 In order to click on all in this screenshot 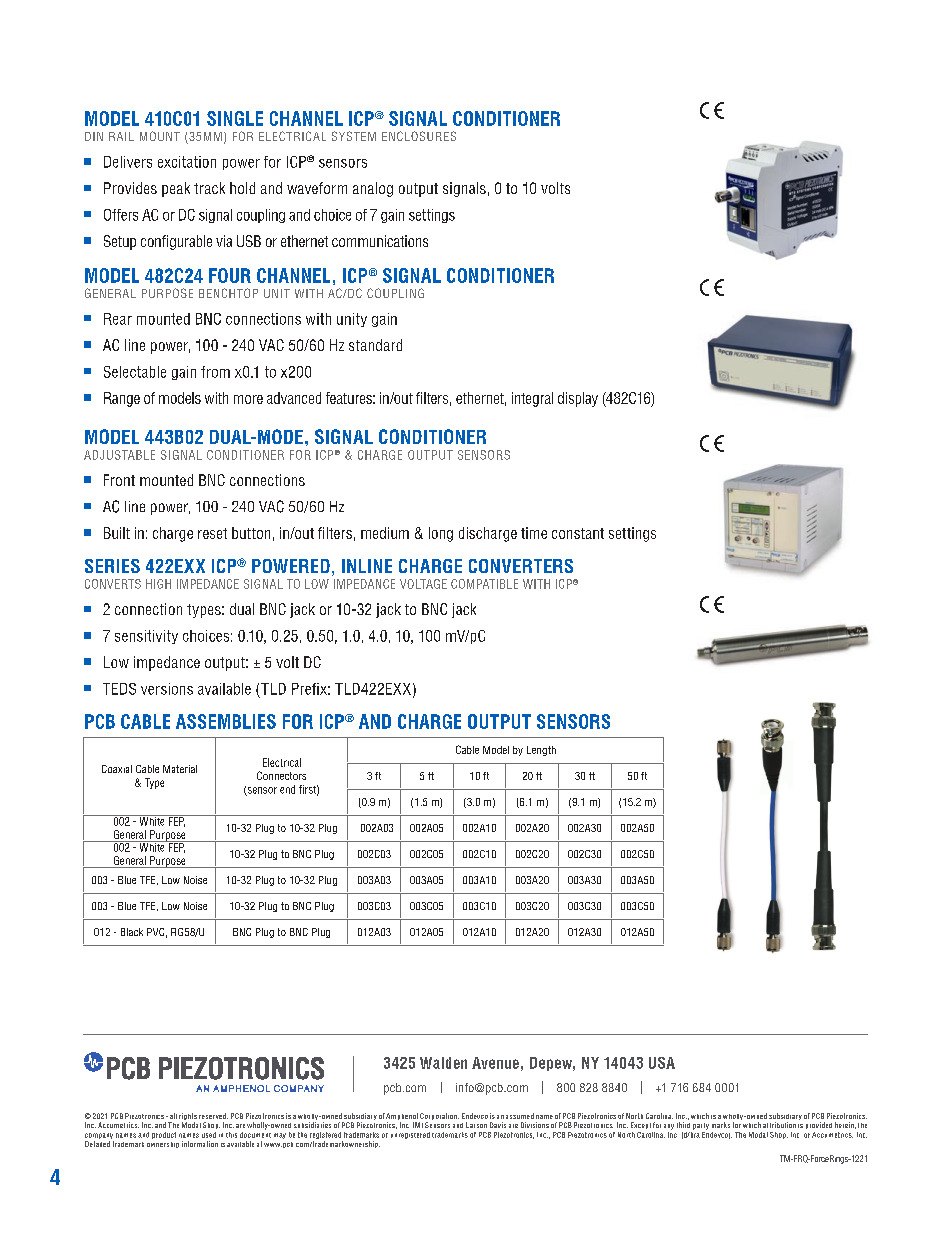, I will do `click(173, 1116)`.
